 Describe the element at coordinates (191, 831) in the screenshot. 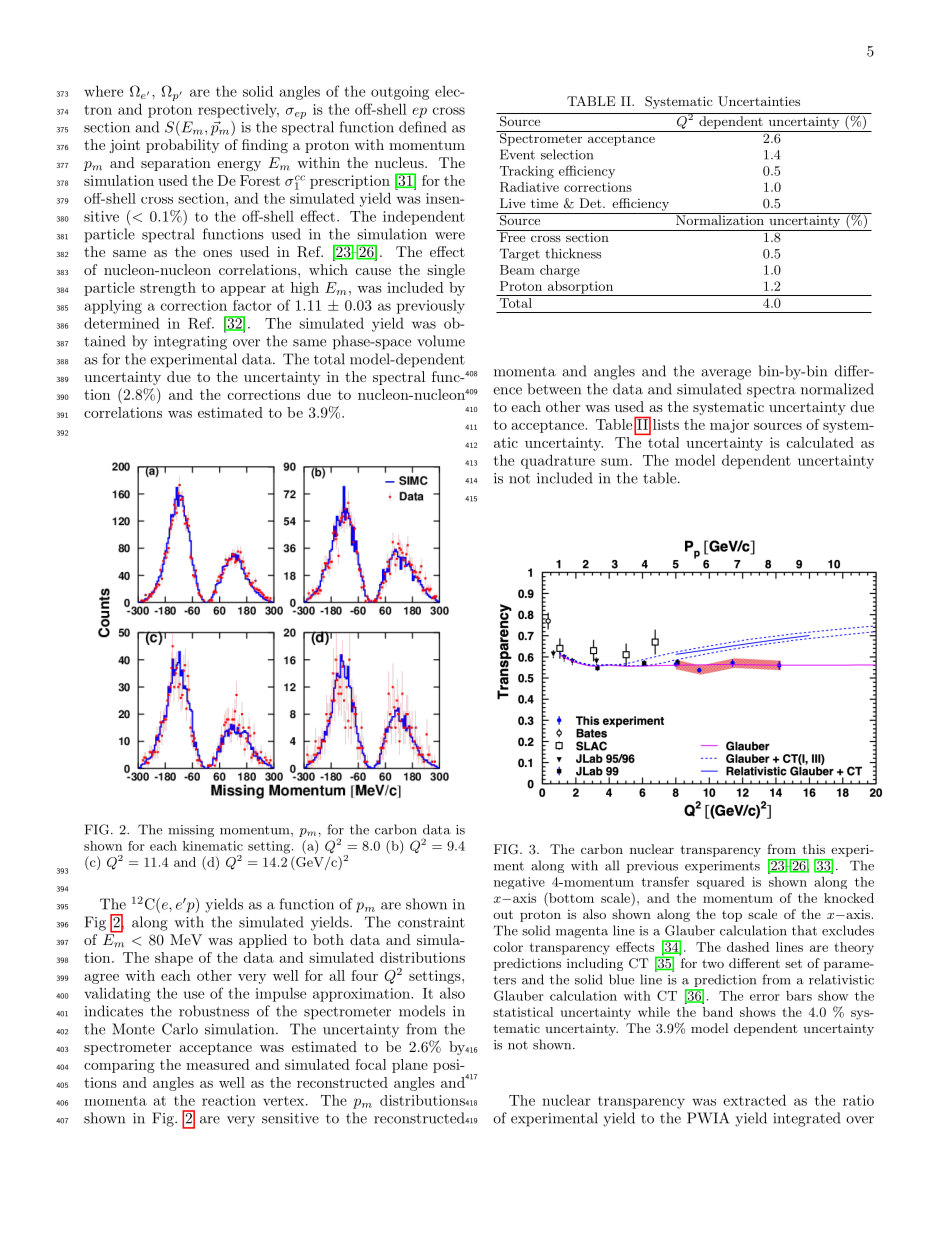

I see `missing` at that location.
